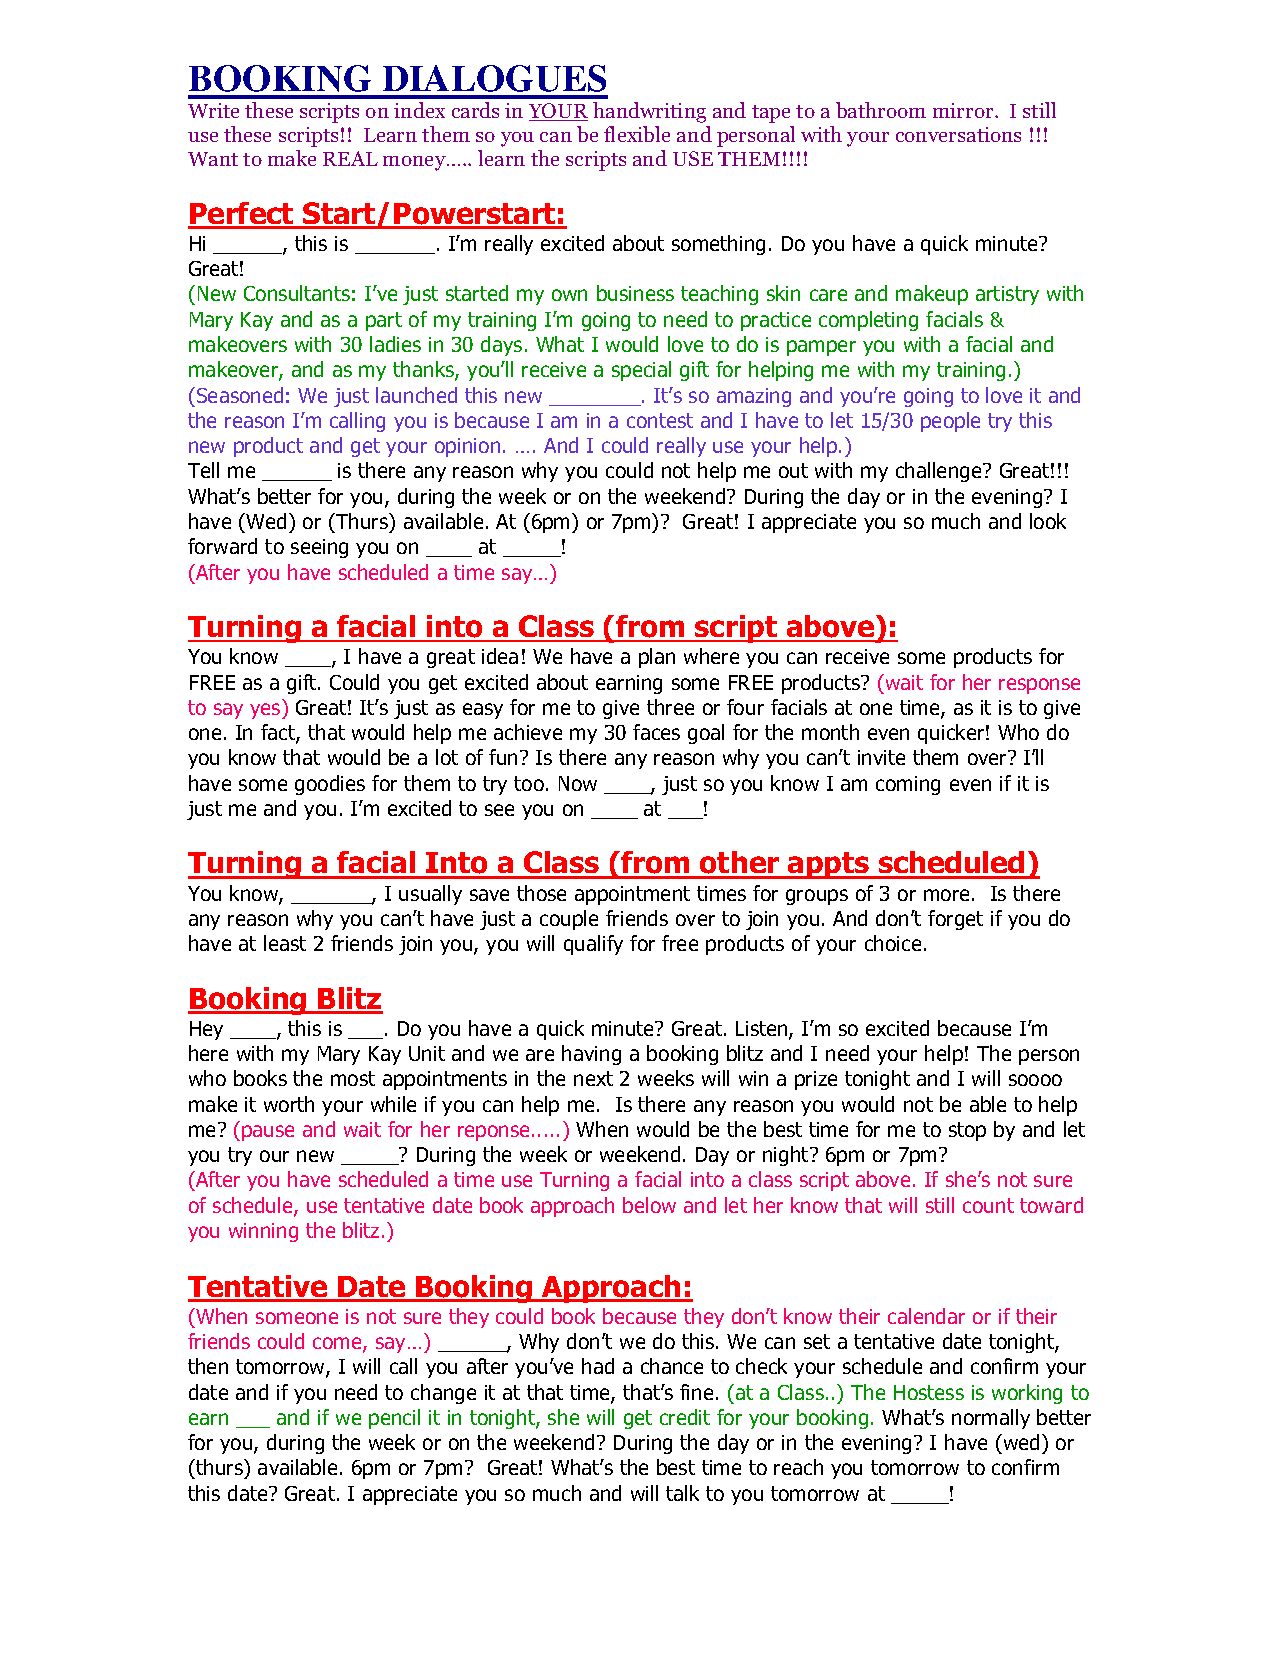 This image has width=1281, height=1658. What do you see at coordinates (893, 943) in the image?
I see `choice` at bounding box center [893, 943].
